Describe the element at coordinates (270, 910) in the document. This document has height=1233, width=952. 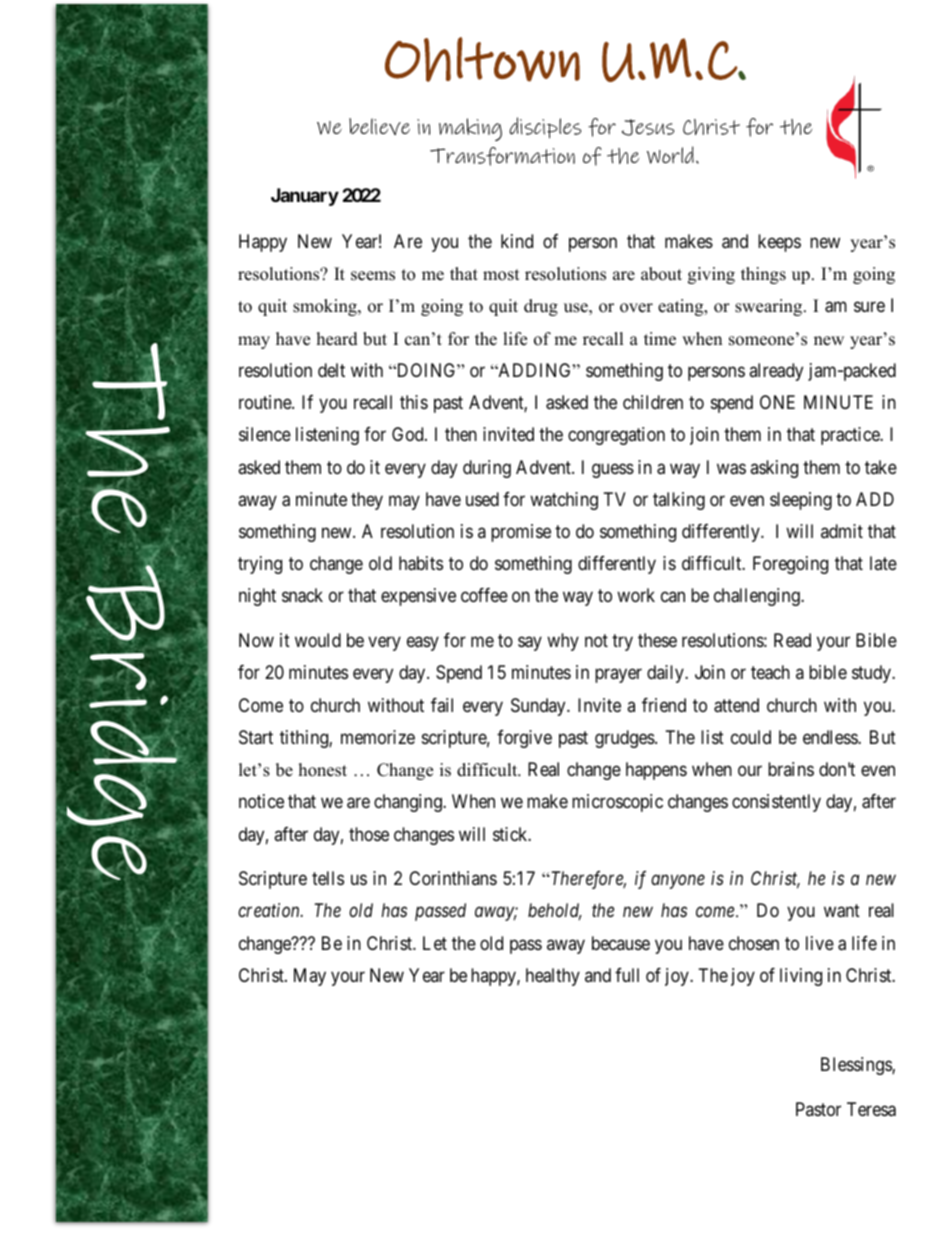
I see `creation` at that location.
